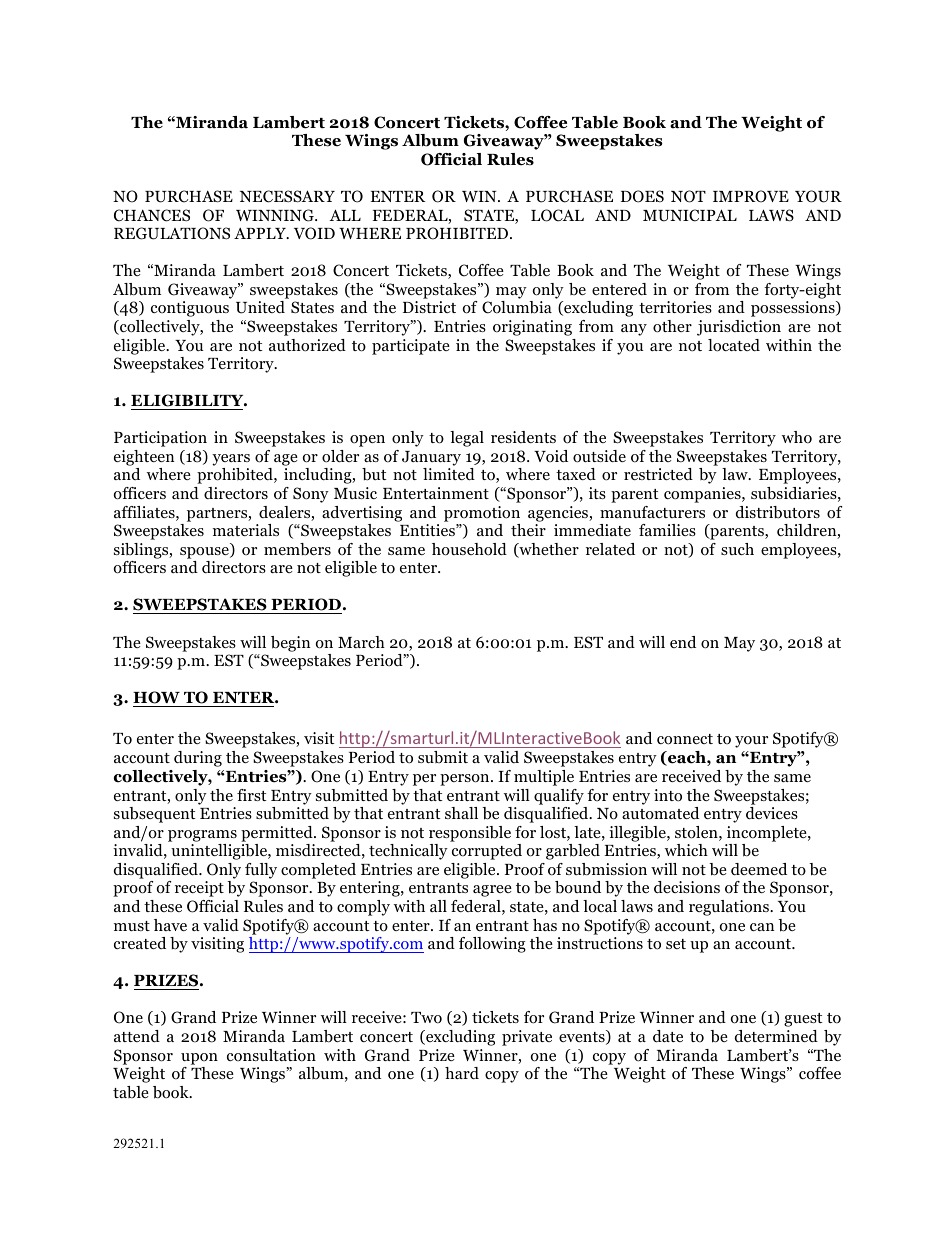 The width and height of the screenshot is (952, 1233). Describe the element at coordinates (482, 514) in the screenshot. I see `promotion` at that location.
